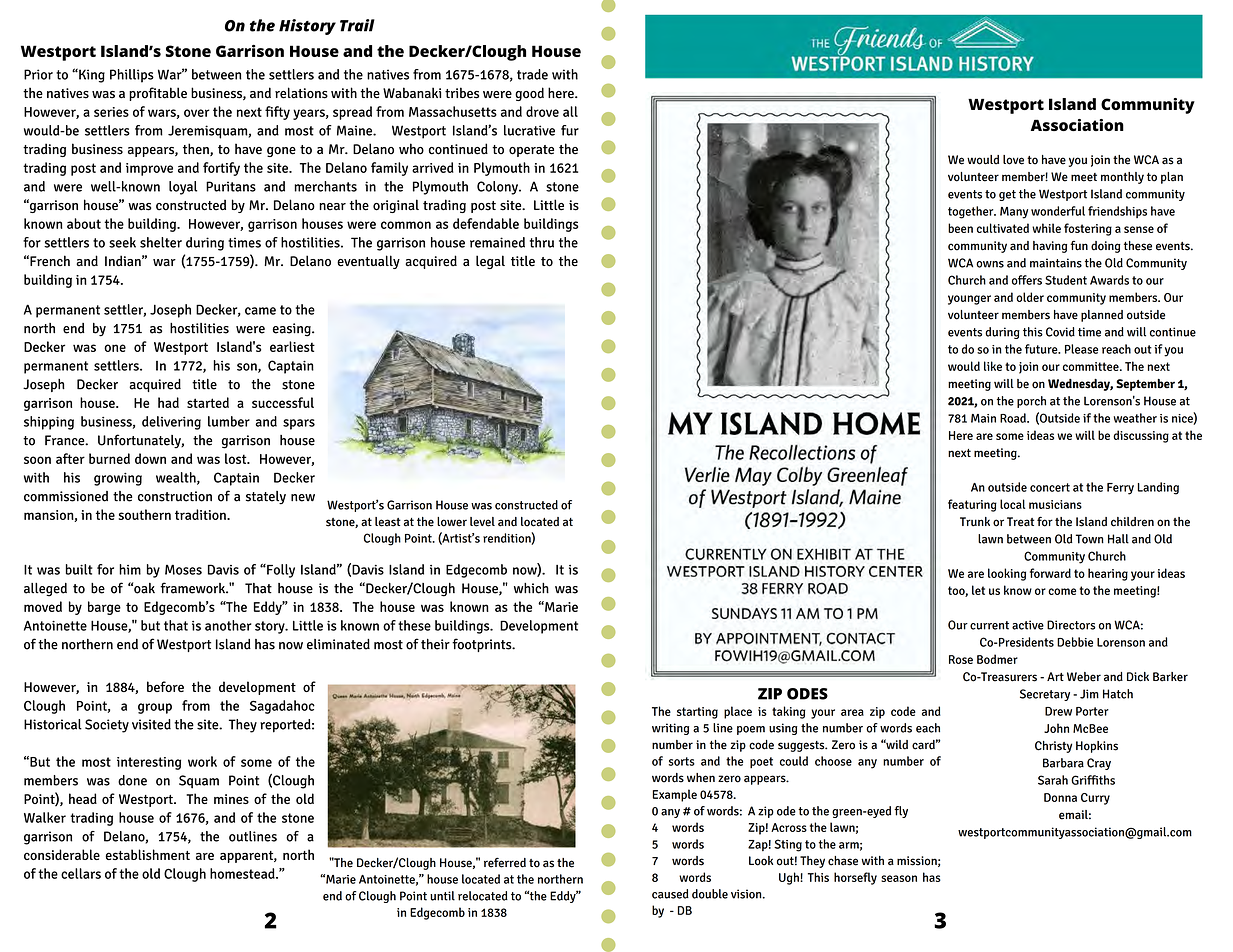 This screenshot has width=1233, height=952. What do you see at coordinates (1058, 711) in the screenshot?
I see `Drew` at bounding box center [1058, 711].
